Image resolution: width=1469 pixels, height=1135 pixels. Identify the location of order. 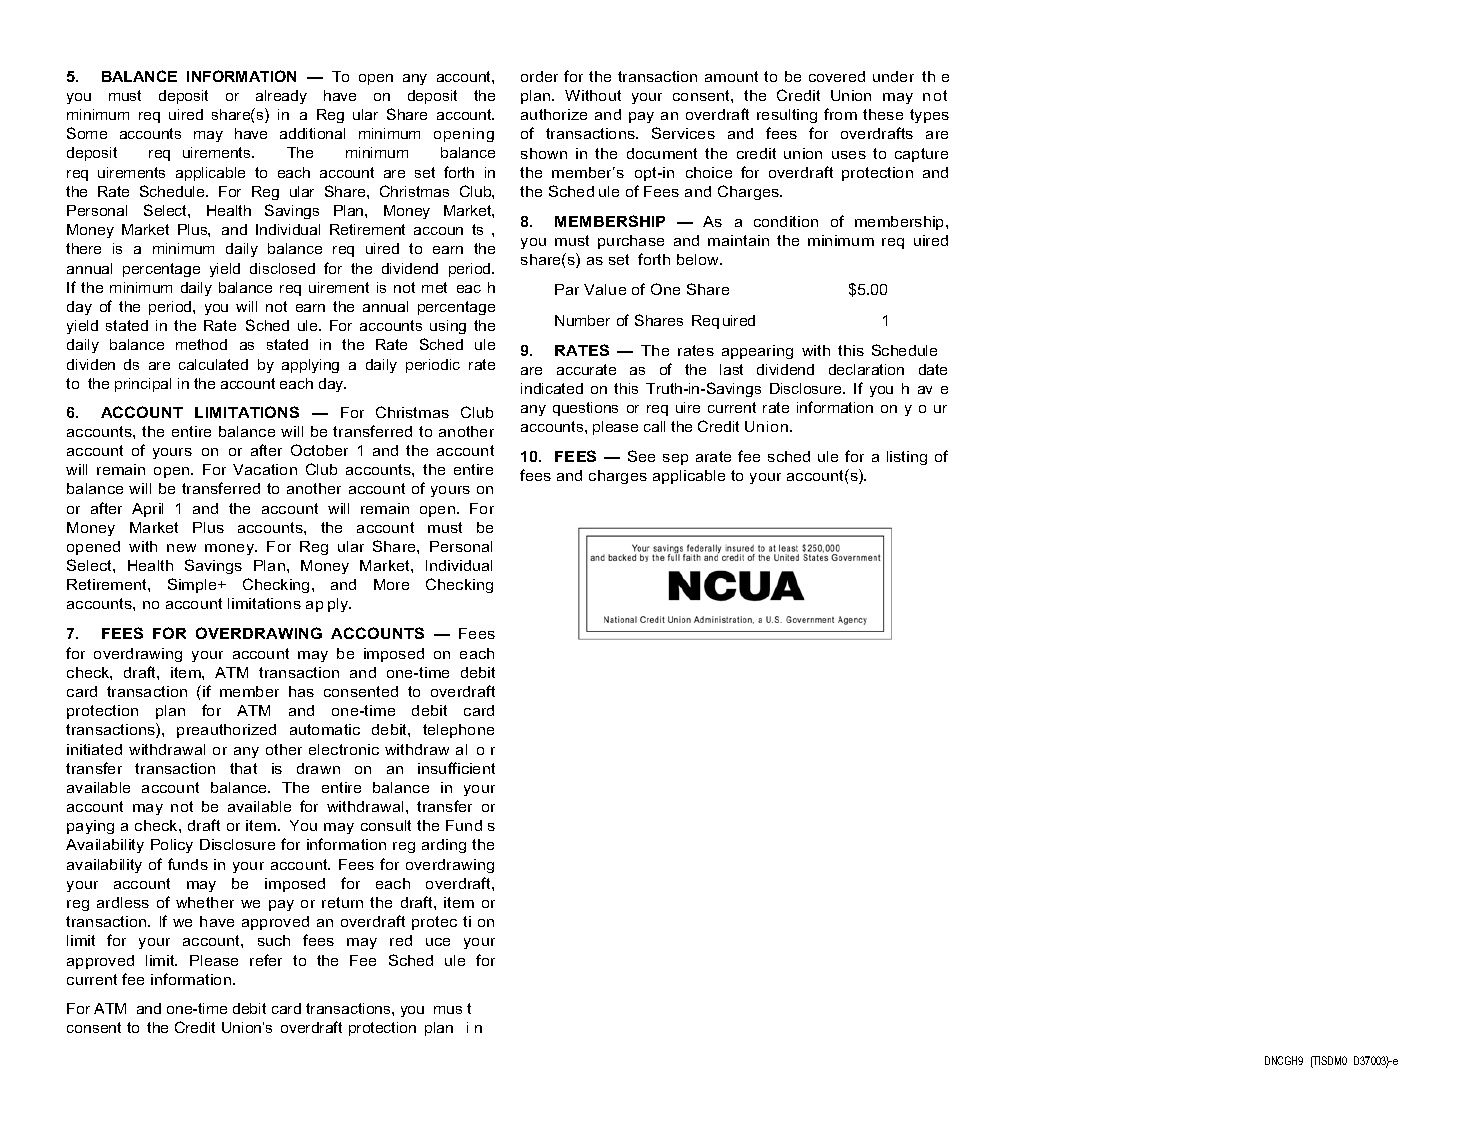
(539, 76).
